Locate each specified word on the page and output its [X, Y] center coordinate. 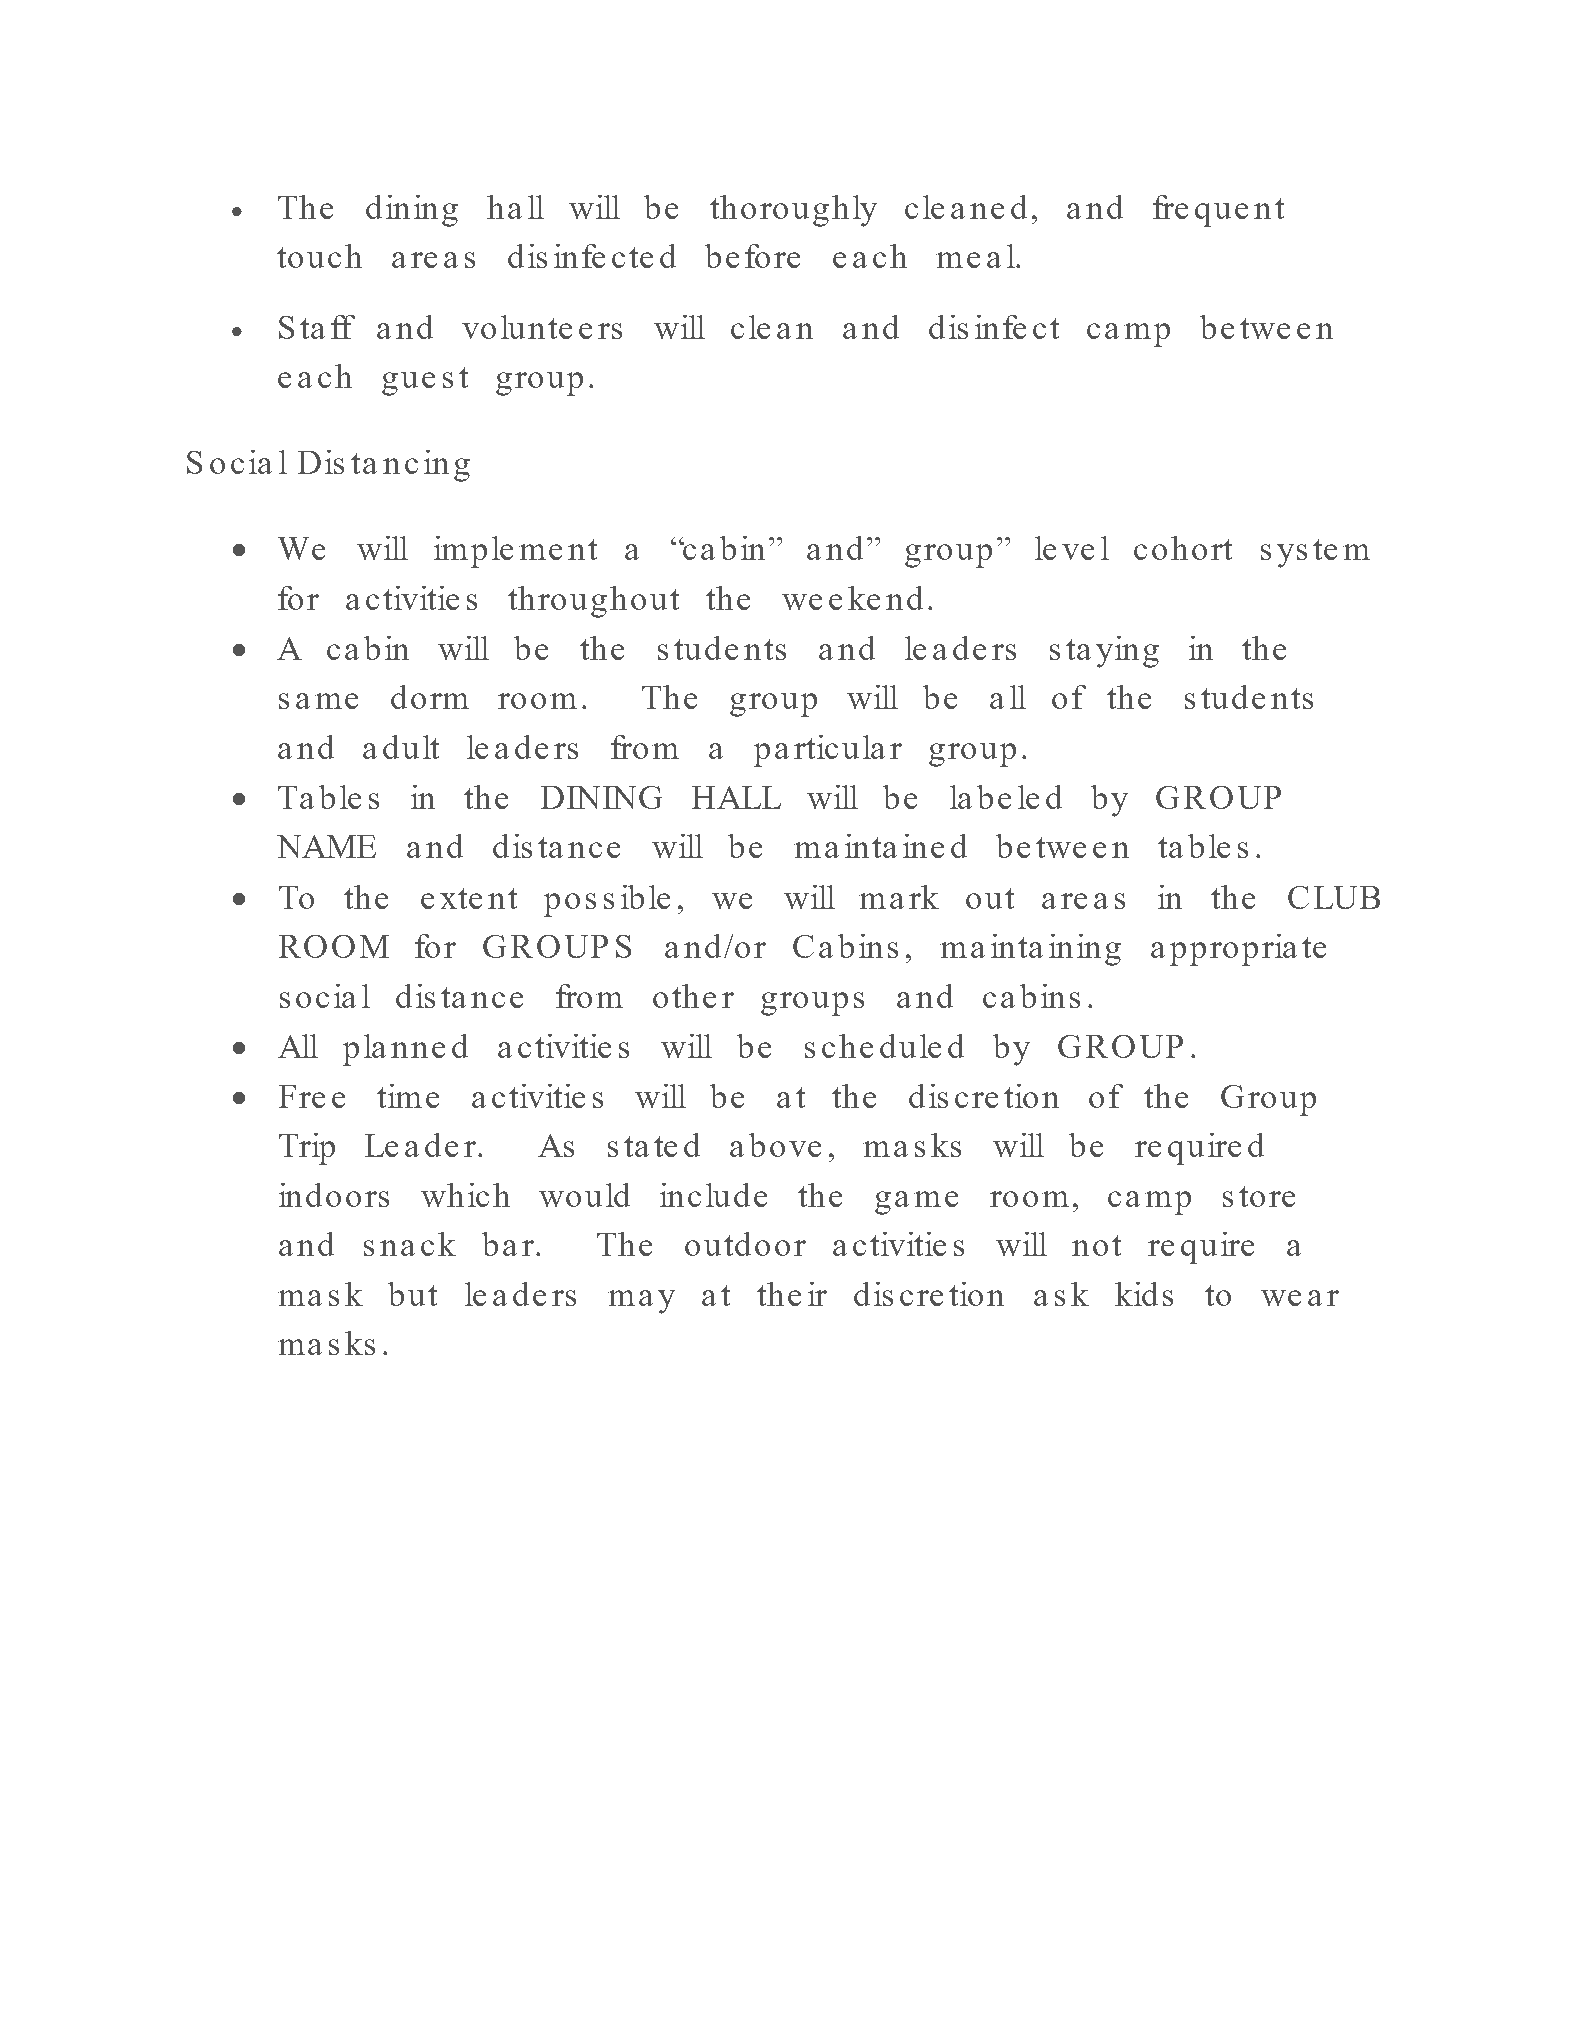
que [1221, 215]
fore [772, 256]
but [412, 1294]
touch [319, 256]
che [847, 1046]
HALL [736, 797]
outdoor [745, 1244]
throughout [593, 602]
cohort [1183, 548]
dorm [430, 697]
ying [1127, 652]
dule [910, 1046]
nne [418, 1050]
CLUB [1334, 897]
